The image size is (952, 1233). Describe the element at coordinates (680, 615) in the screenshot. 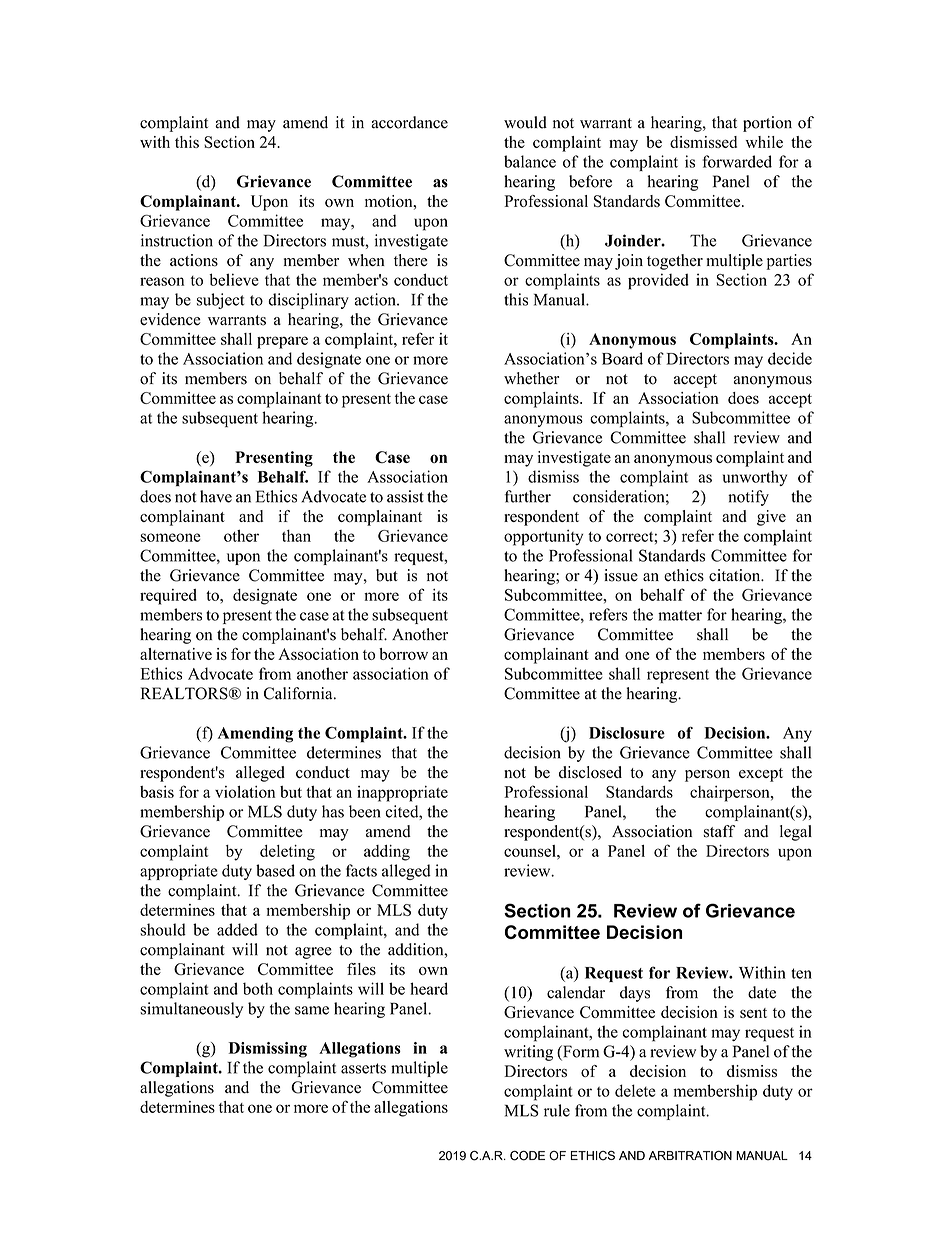

I see `matter` at that location.
